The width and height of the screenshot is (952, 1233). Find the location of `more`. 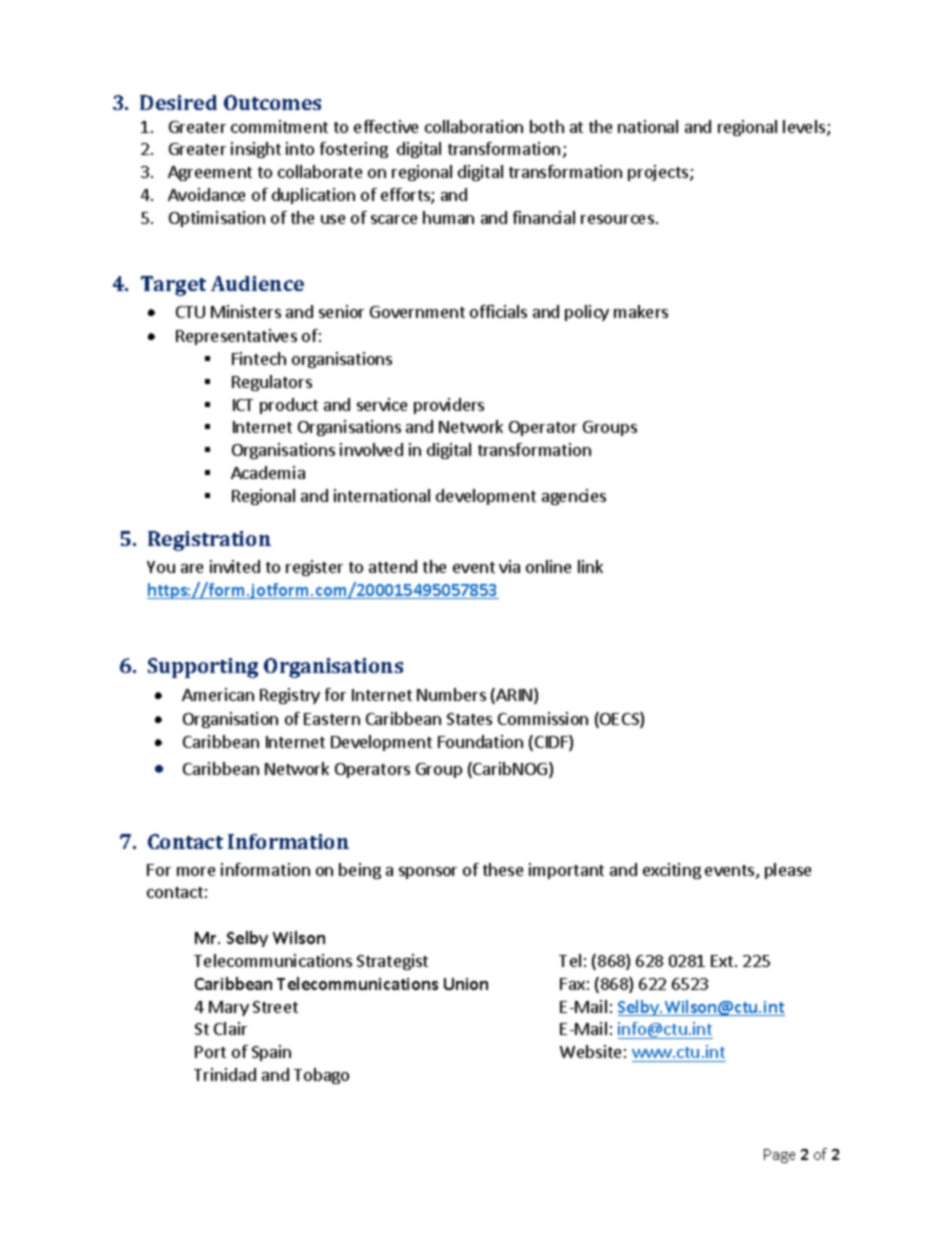

more is located at coordinates (196, 871).
